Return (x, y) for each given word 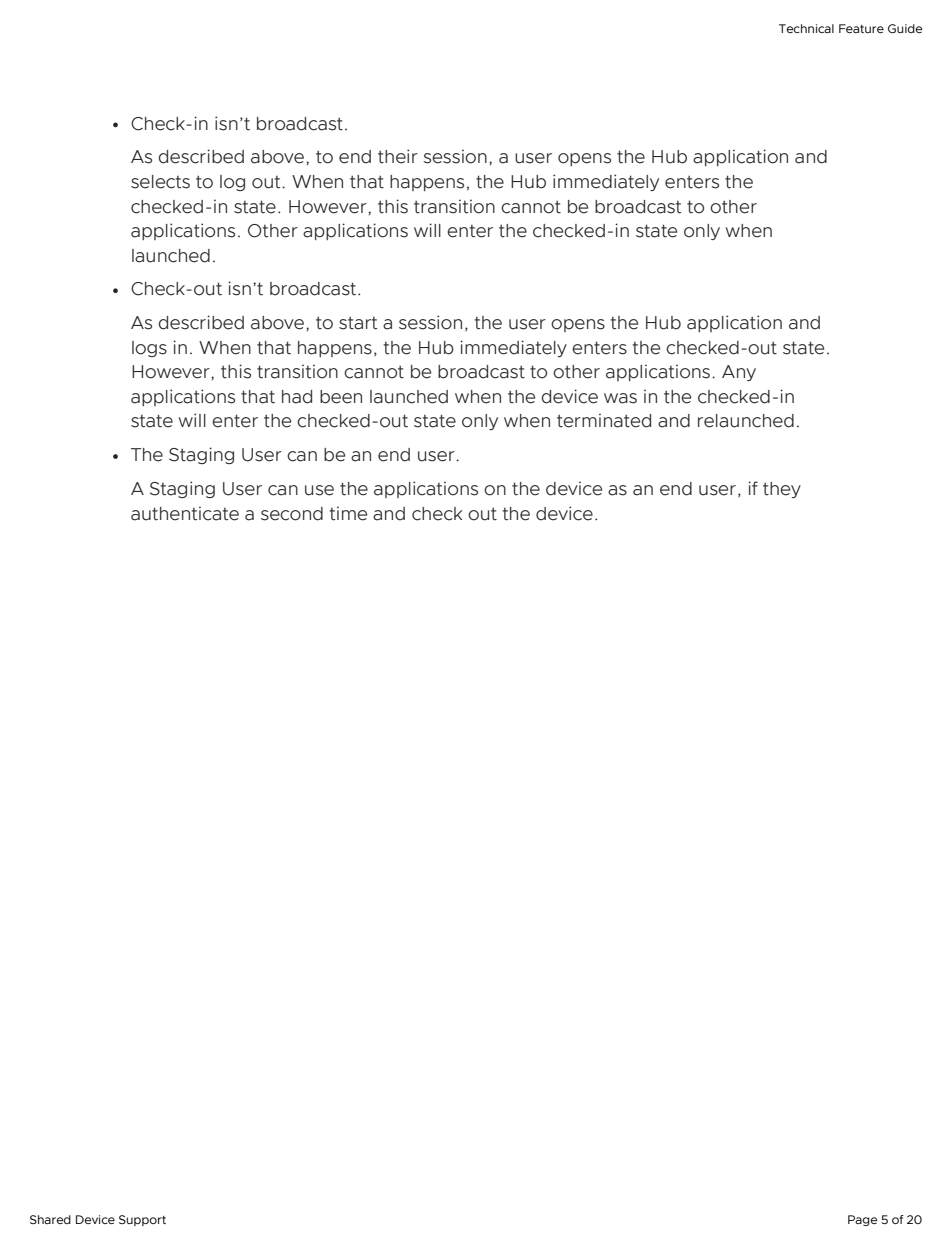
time (348, 513)
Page (862, 1220)
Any (739, 373)
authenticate (185, 513)
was (620, 398)
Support (142, 1220)
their (398, 156)
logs (149, 349)
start (358, 323)
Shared (50, 1219)
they (782, 490)
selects (160, 182)
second (292, 514)
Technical (806, 28)
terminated (604, 420)
